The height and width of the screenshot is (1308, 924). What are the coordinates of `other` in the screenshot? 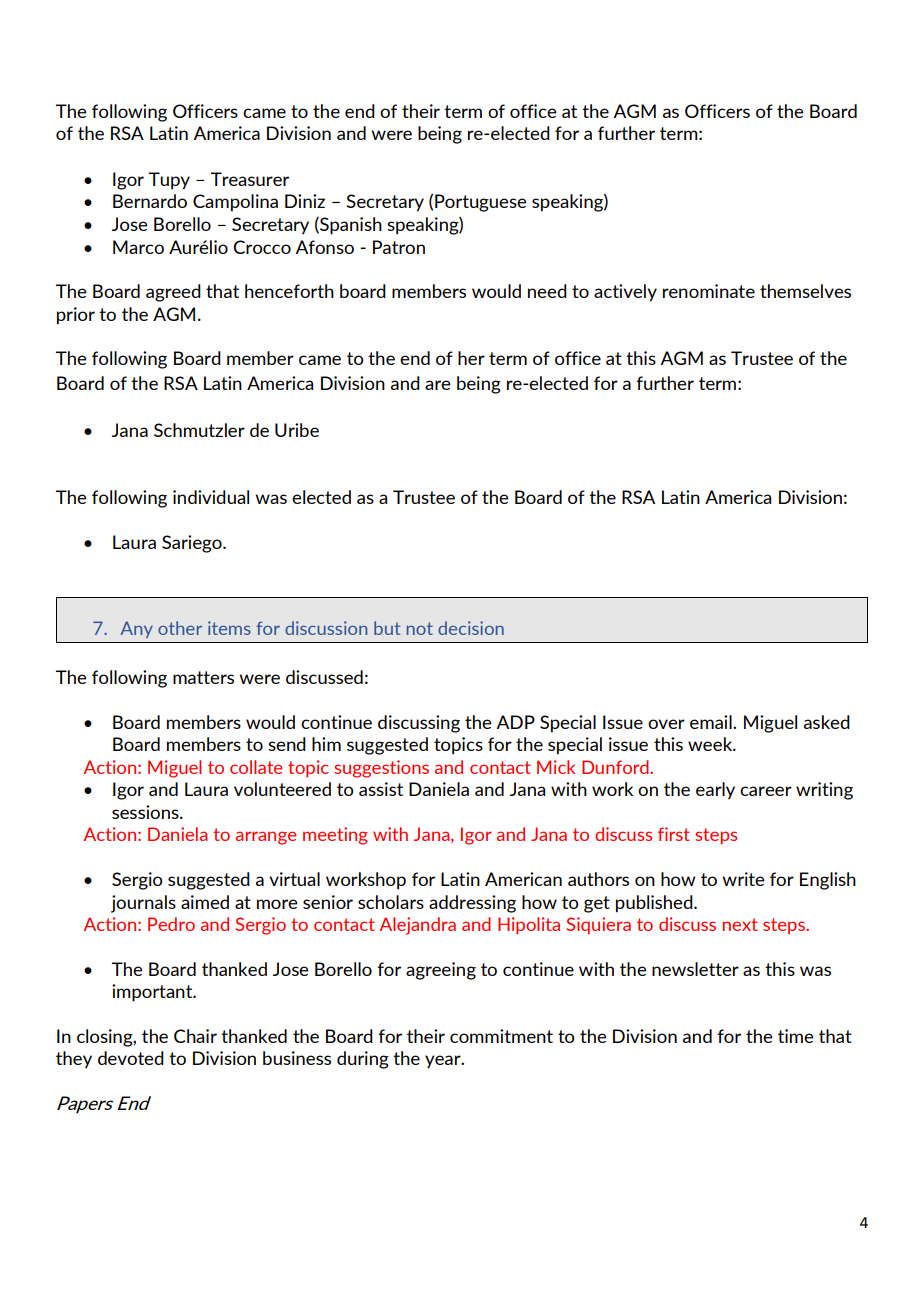 It's located at (180, 628).
